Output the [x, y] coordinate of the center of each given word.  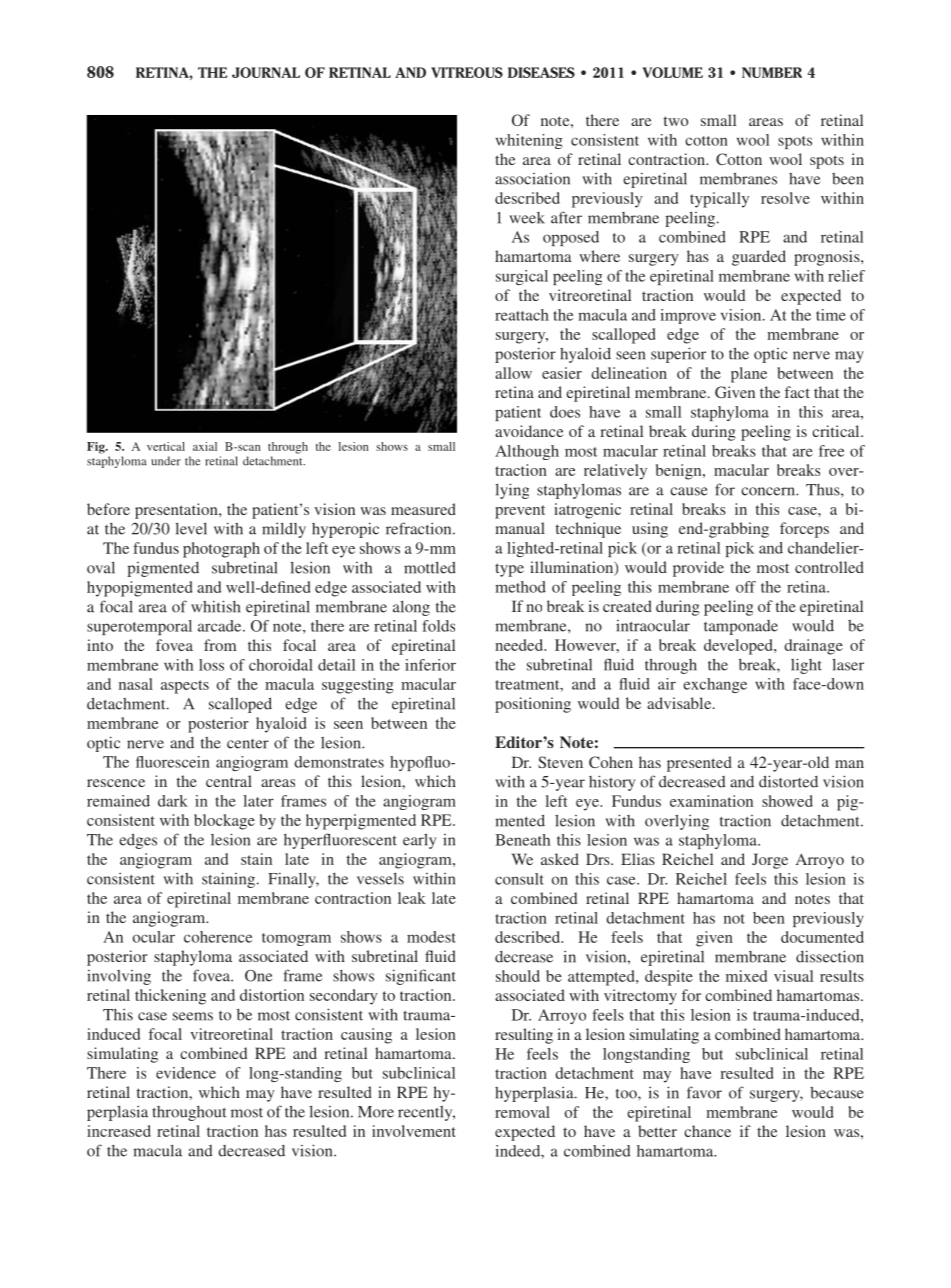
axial [205, 446]
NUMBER [772, 72]
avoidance [529, 431]
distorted [788, 781]
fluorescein [173, 762]
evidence [186, 1073]
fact [797, 392]
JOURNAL [266, 72]
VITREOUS [467, 72]
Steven [560, 762]
